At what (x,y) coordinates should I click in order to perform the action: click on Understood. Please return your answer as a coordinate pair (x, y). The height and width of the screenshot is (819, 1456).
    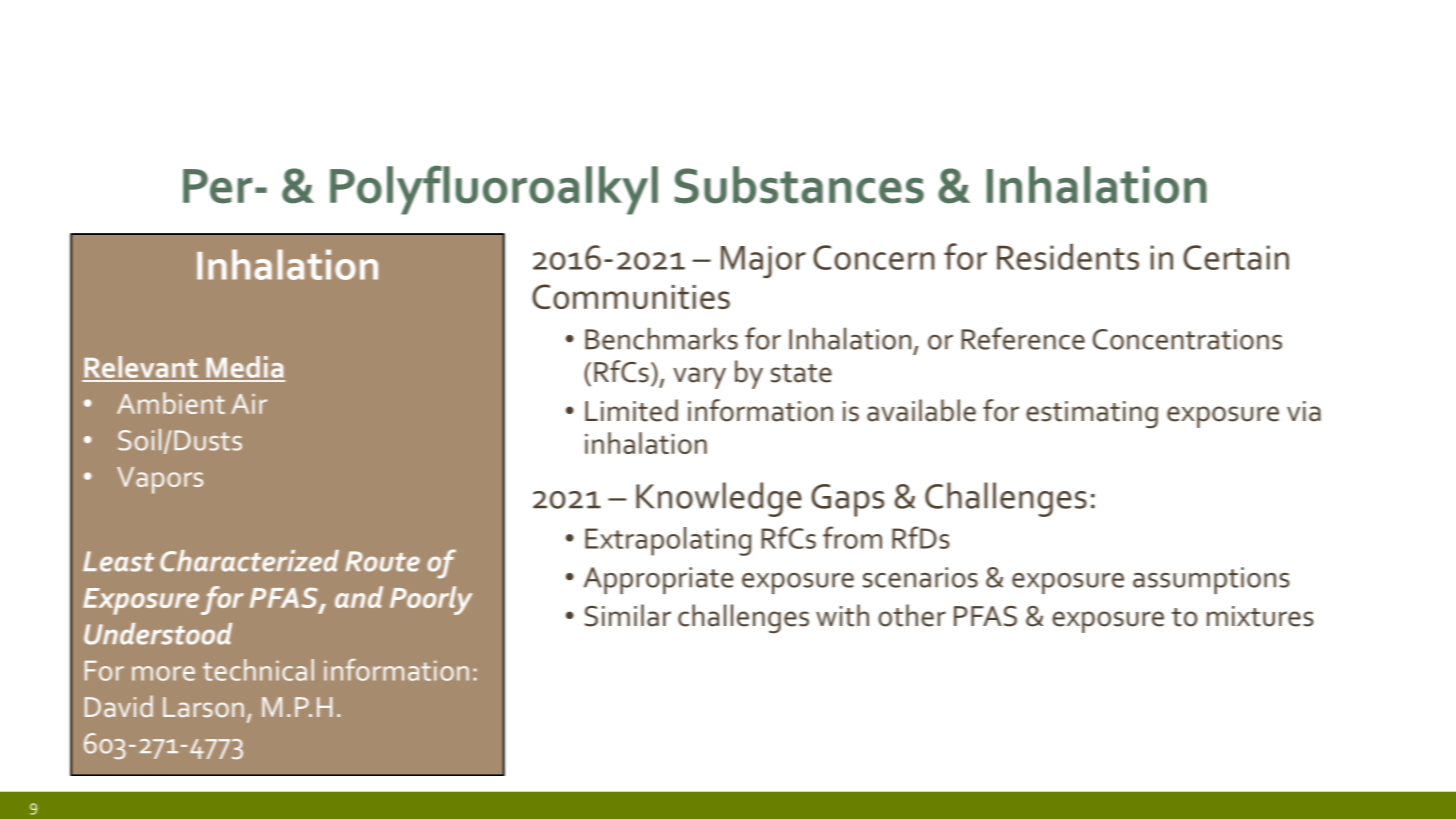
    Looking at the image, I should click on (158, 634).
